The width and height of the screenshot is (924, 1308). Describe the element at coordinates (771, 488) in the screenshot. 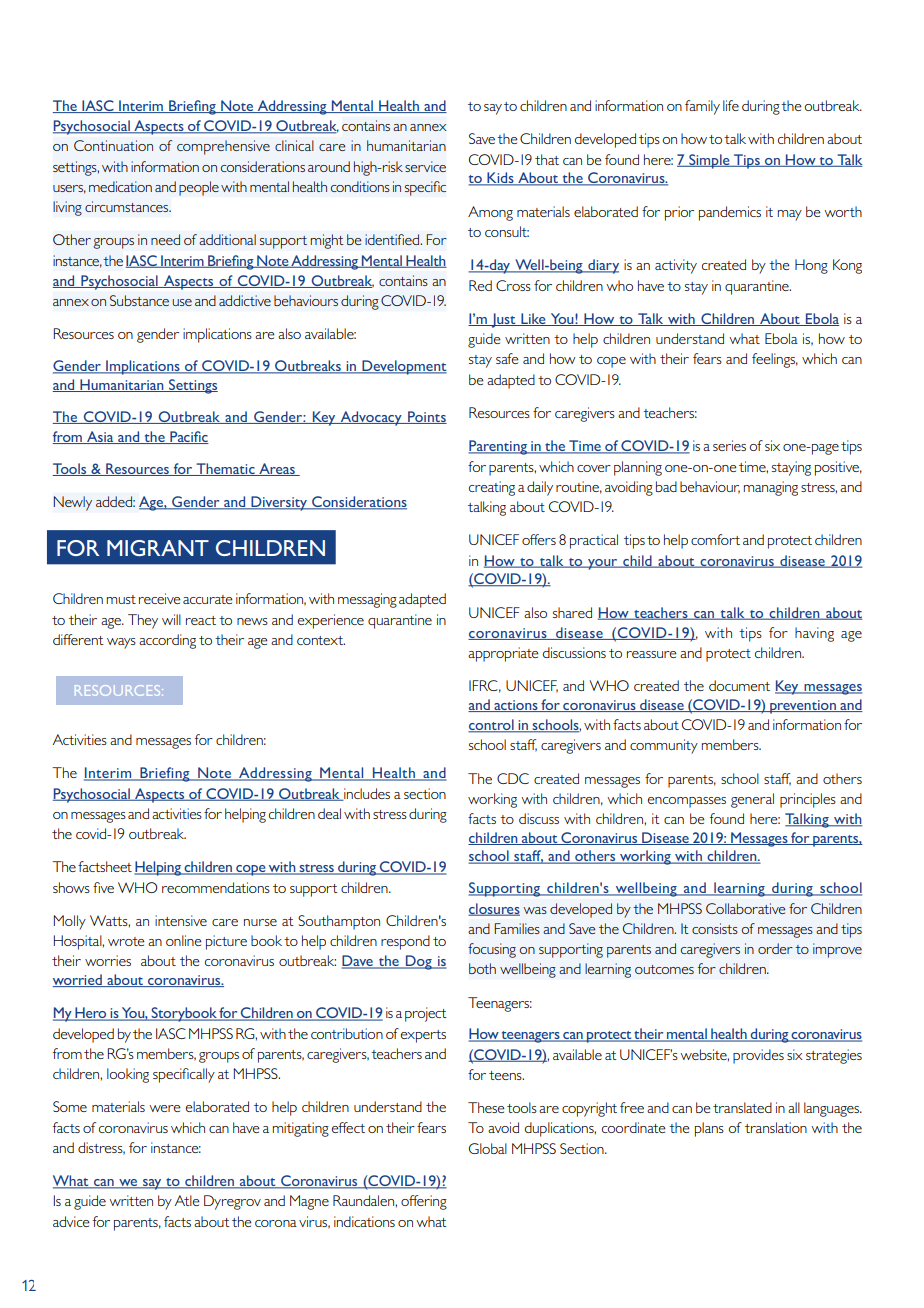

I see `managing` at that location.
